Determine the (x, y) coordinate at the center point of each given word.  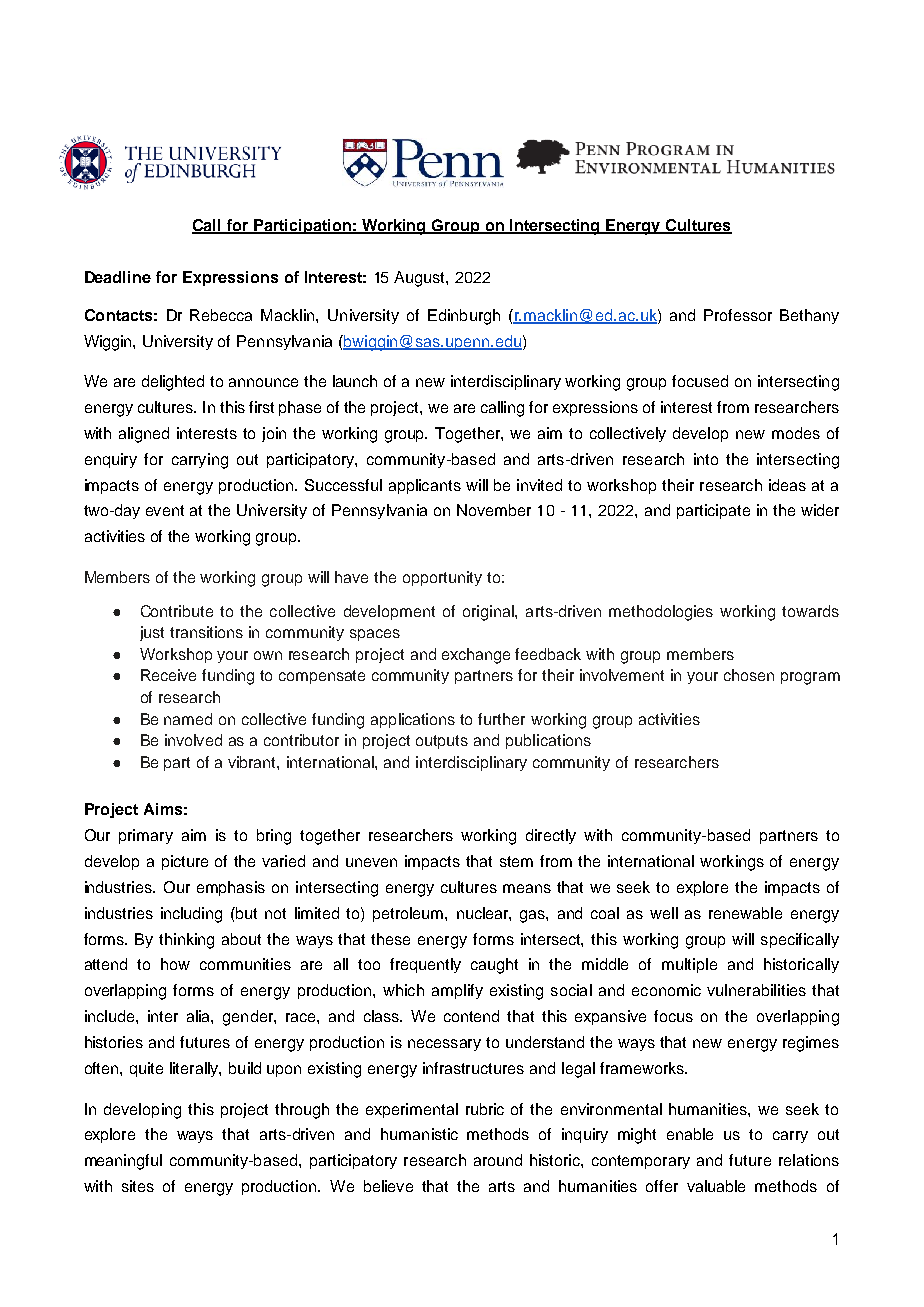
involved (193, 740)
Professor (738, 315)
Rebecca (221, 315)
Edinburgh (464, 317)
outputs (442, 742)
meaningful (123, 1162)
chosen (749, 675)
